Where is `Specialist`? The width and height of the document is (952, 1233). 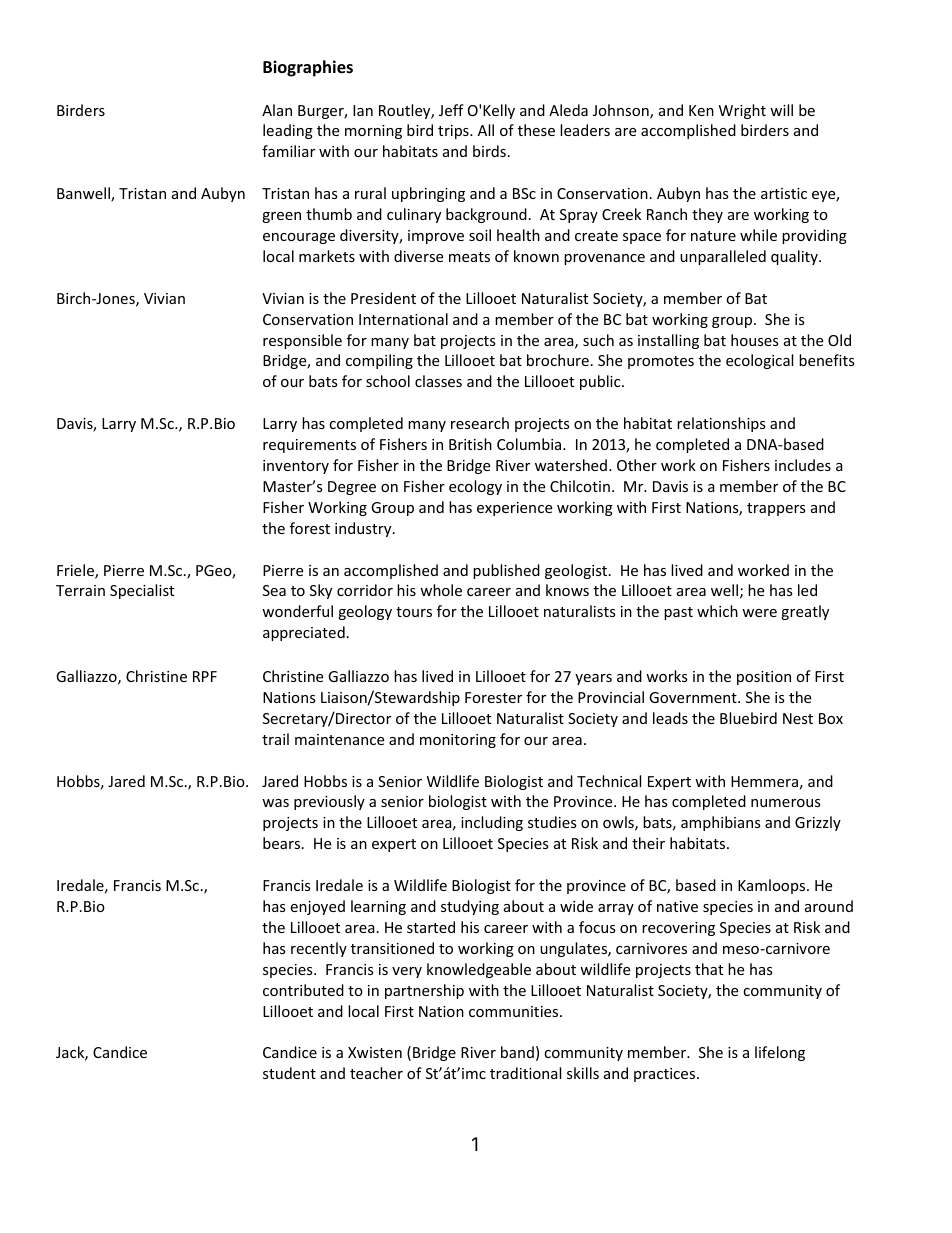
Specialist is located at coordinates (142, 591).
